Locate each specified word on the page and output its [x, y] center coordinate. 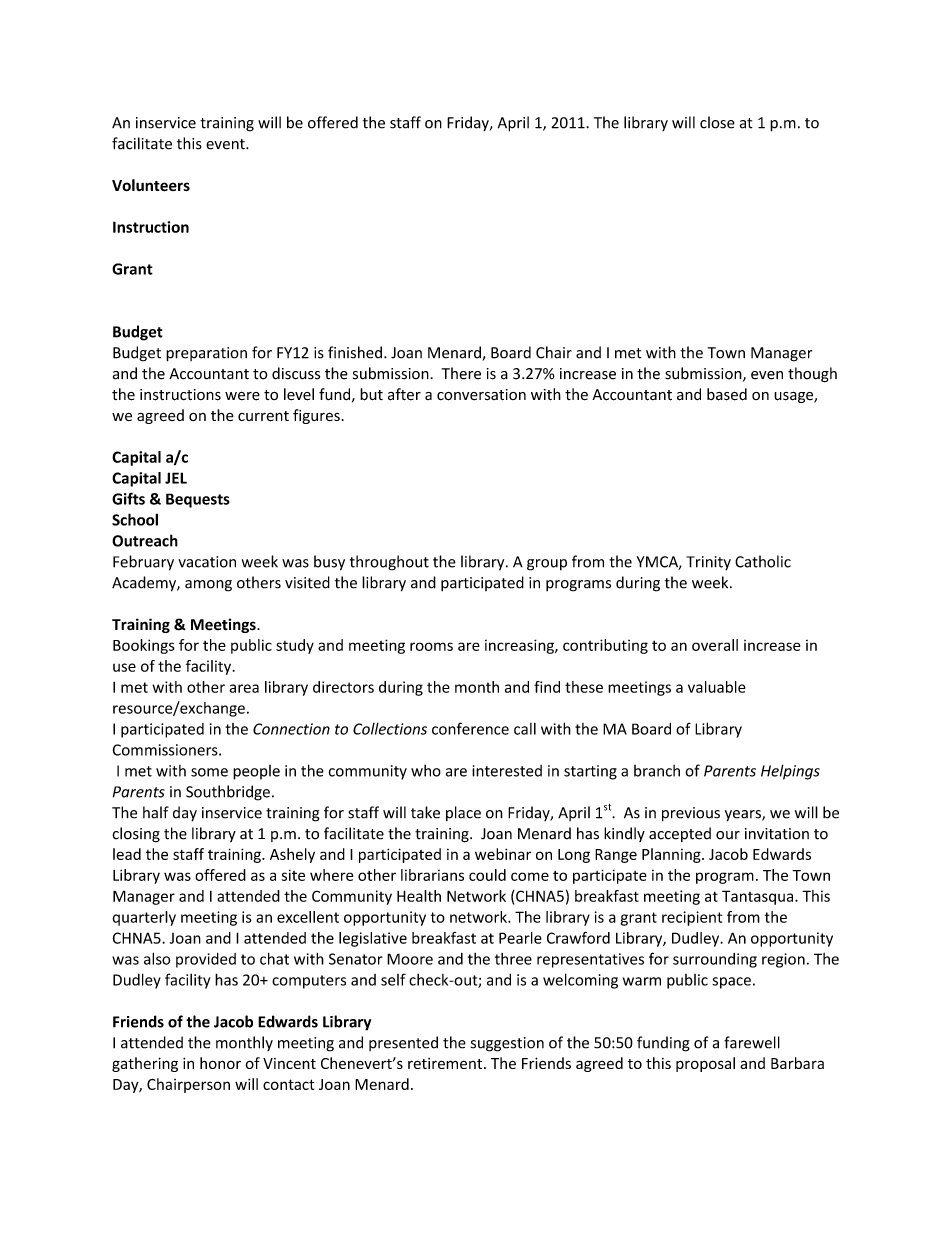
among [208, 586]
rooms [431, 646]
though [812, 375]
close [717, 122]
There [461, 373]
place [463, 814]
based [727, 394]
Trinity [708, 563]
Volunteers [151, 185]
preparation [206, 354]
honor [220, 1063]
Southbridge [228, 793]
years [744, 816]
